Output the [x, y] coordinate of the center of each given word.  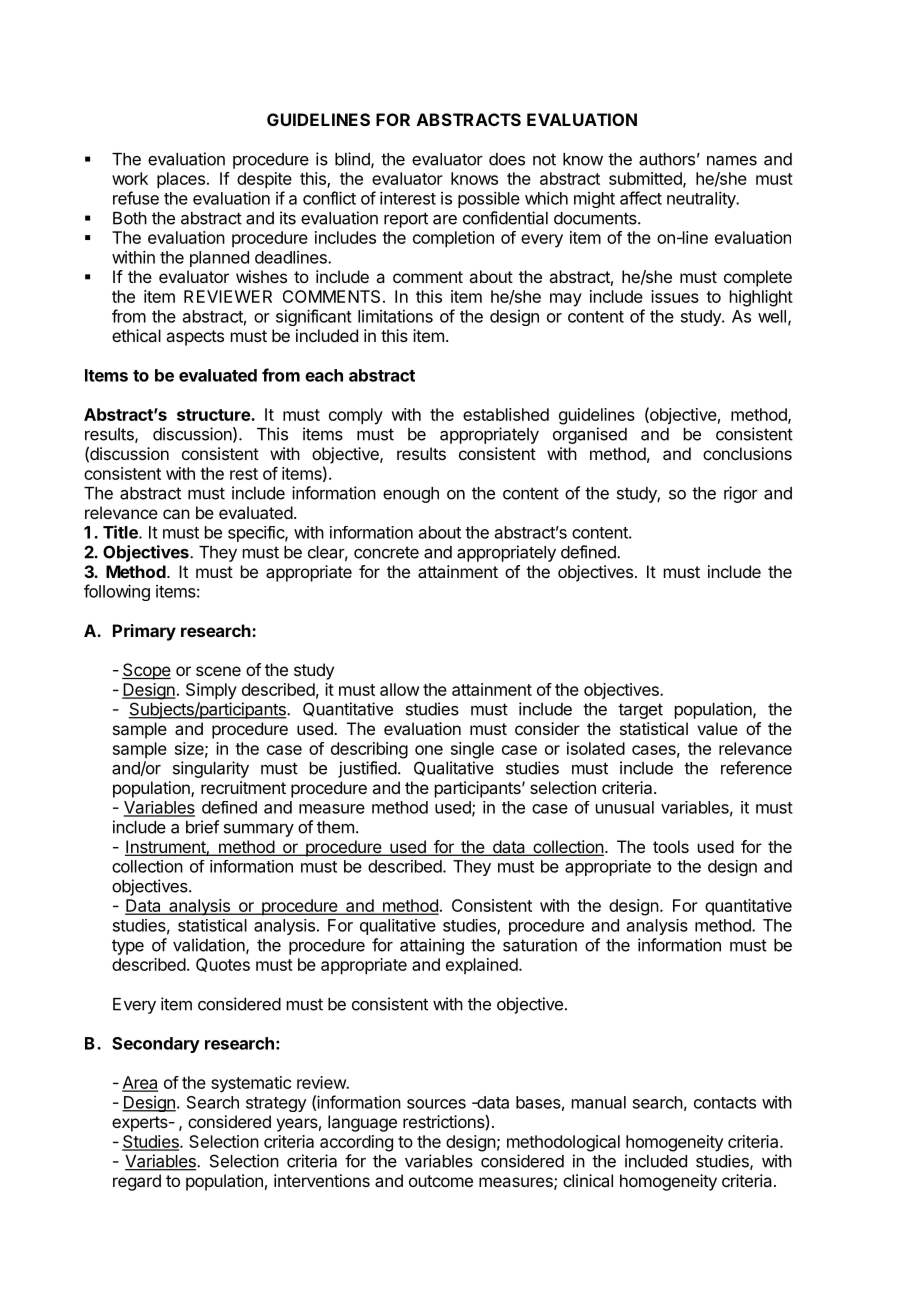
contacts [725, 1103]
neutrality [702, 199]
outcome [441, 1181]
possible [489, 199]
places [181, 180]
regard [137, 1182]
